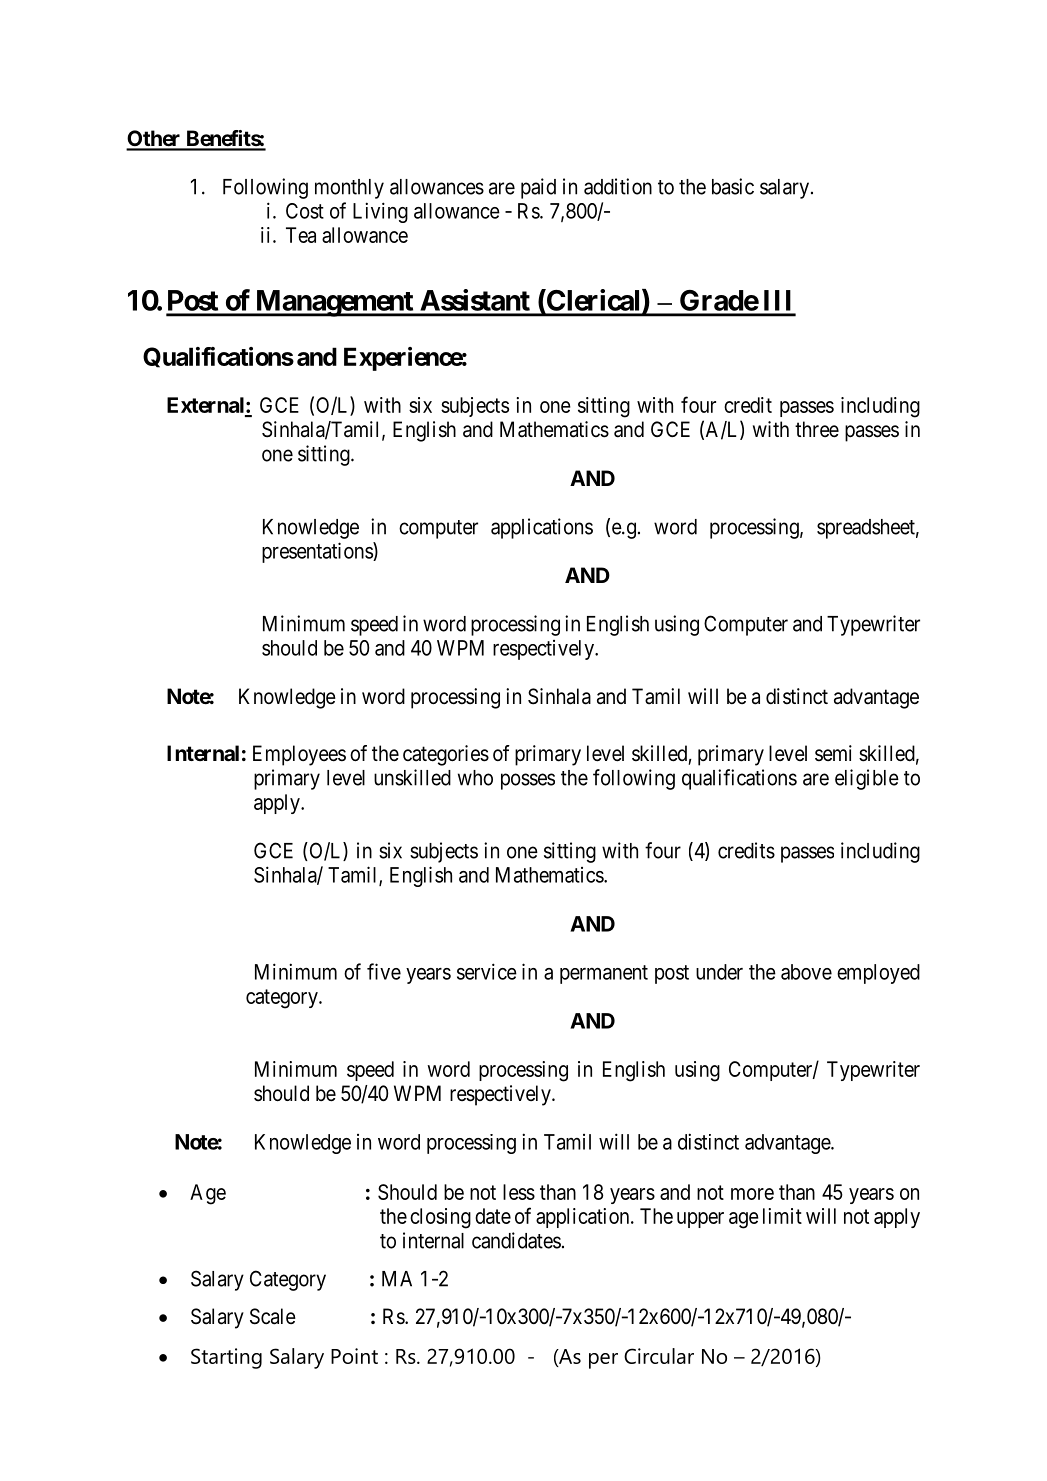  Describe the element at coordinates (299, 755) in the screenshot. I see `Employees` at that location.
